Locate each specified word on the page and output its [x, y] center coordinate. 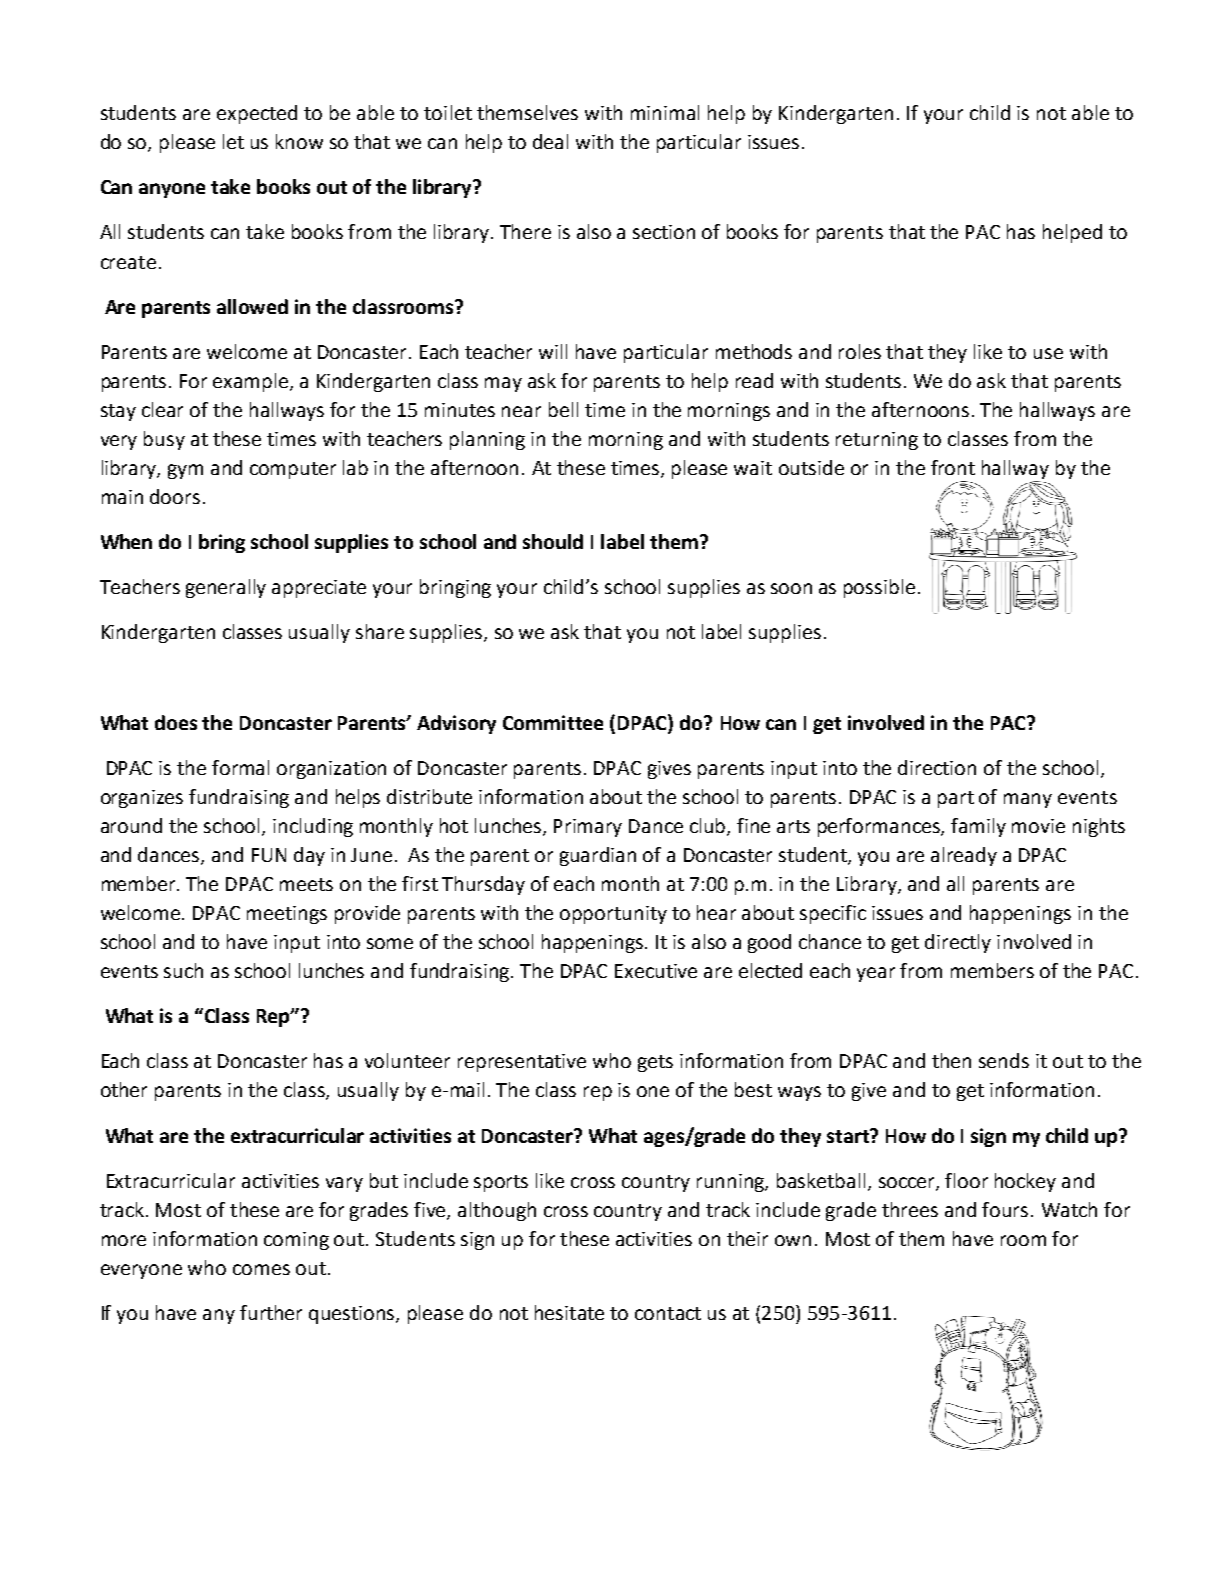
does [176, 722]
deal [550, 141]
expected [257, 114]
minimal [665, 112]
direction [937, 767]
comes [261, 1269]
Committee [553, 722]
